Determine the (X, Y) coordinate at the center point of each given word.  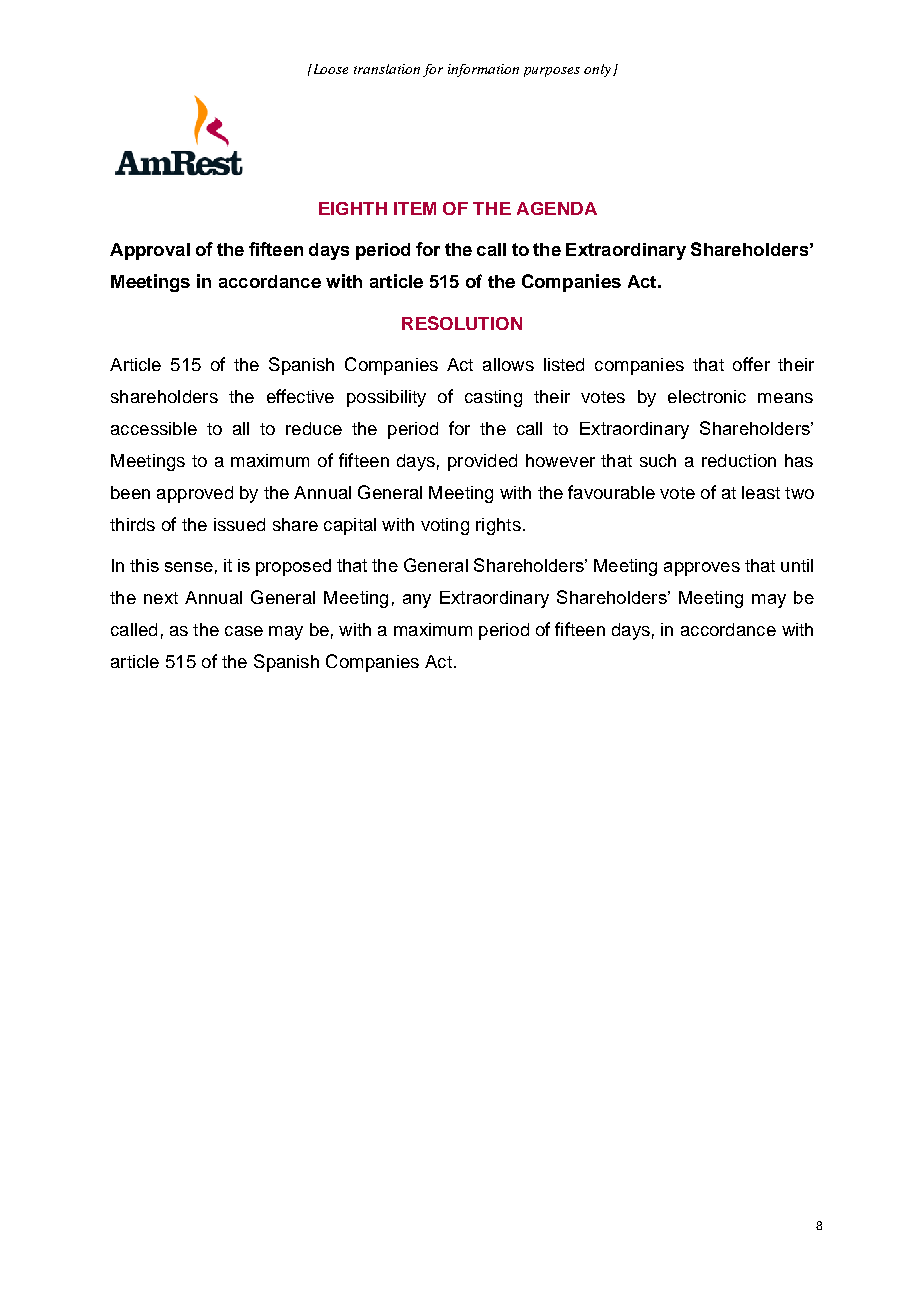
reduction (739, 460)
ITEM (415, 208)
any (417, 601)
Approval (150, 251)
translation (387, 69)
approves (702, 569)
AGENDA (557, 208)
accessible (154, 428)
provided (482, 462)
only (599, 70)
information (483, 70)
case (244, 631)
